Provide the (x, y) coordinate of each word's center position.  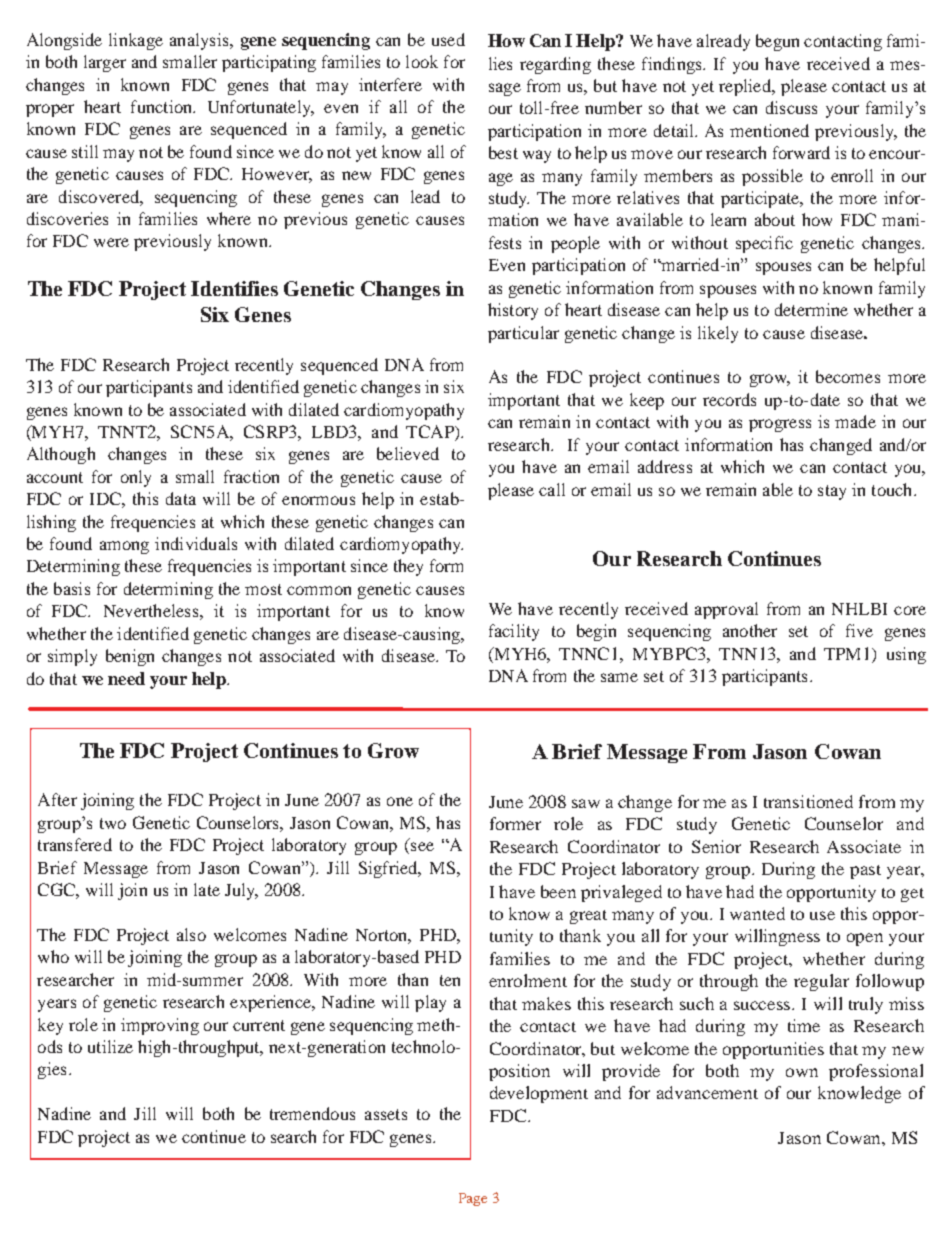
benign (130, 657)
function (163, 106)
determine (811, 309)
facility (514, 632)
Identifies (234, 288)
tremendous (312, 1113)
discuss (791, 107)
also (191, 934)
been (558, 891)
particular (523, 334)
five (859, 630)
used (448, 39)
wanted (757, 913)
